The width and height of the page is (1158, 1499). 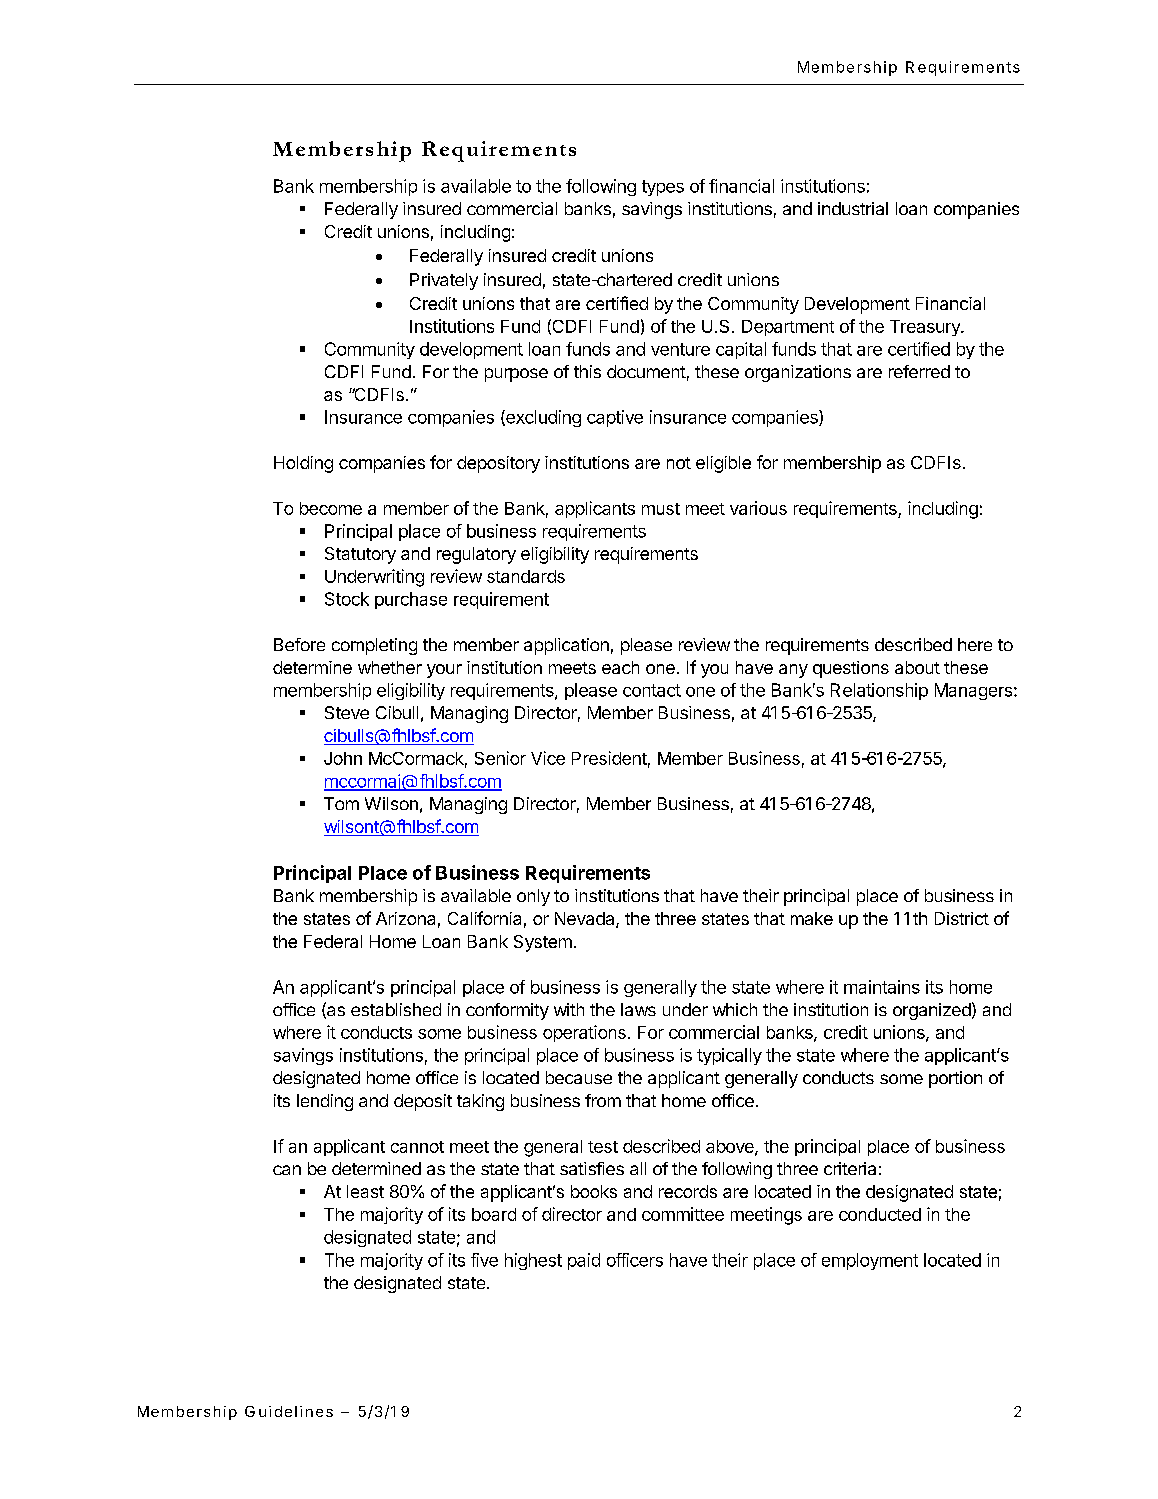 What do you see at coordinates (331, 508) in the page?
I see `become` at bounding box center [331, 508].
